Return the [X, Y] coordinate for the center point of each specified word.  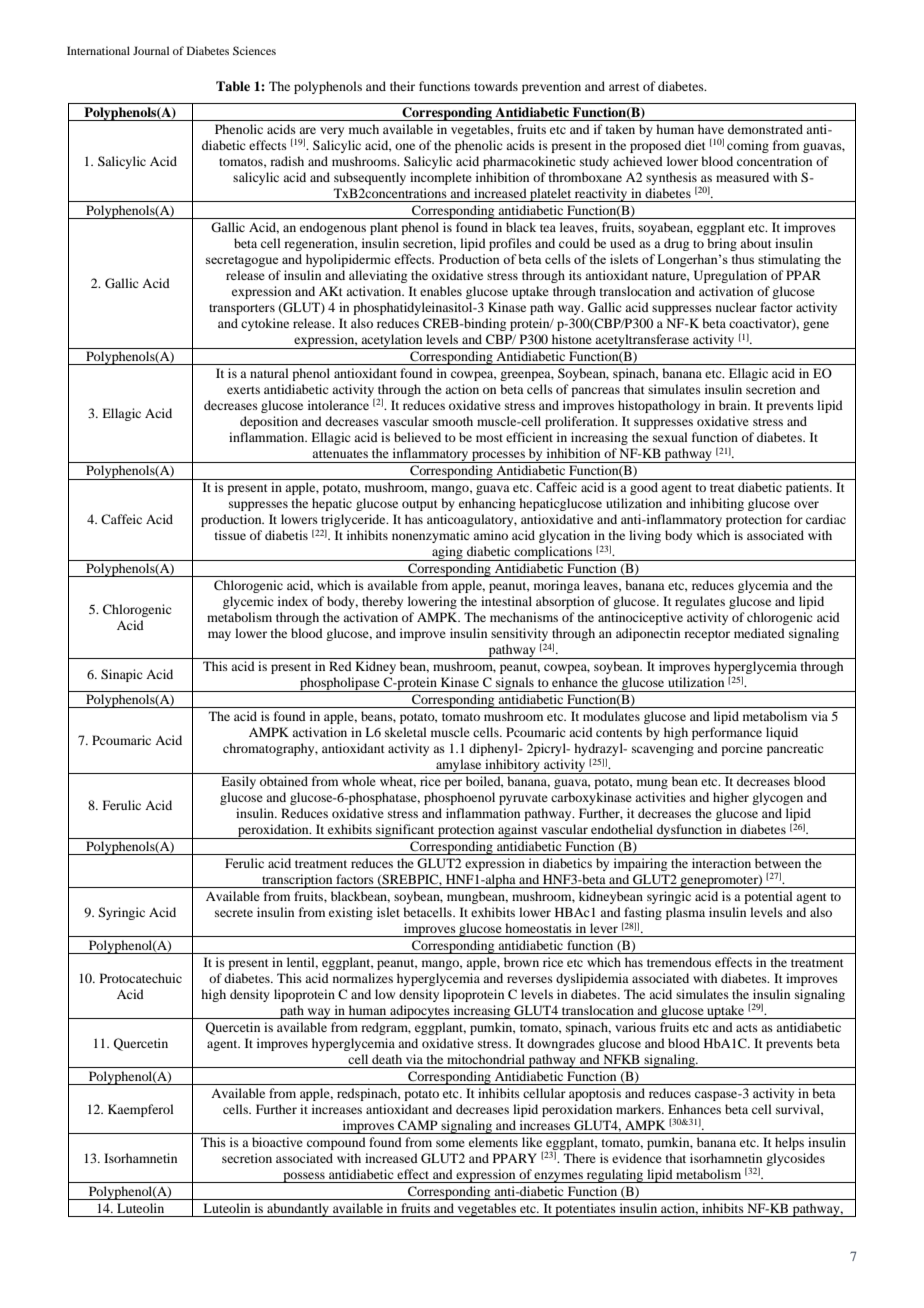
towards [496, 86]
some [450, 1143]
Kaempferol [141, 1110]
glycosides [795, 1159]
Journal [151, 50]
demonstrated [765, 129]
